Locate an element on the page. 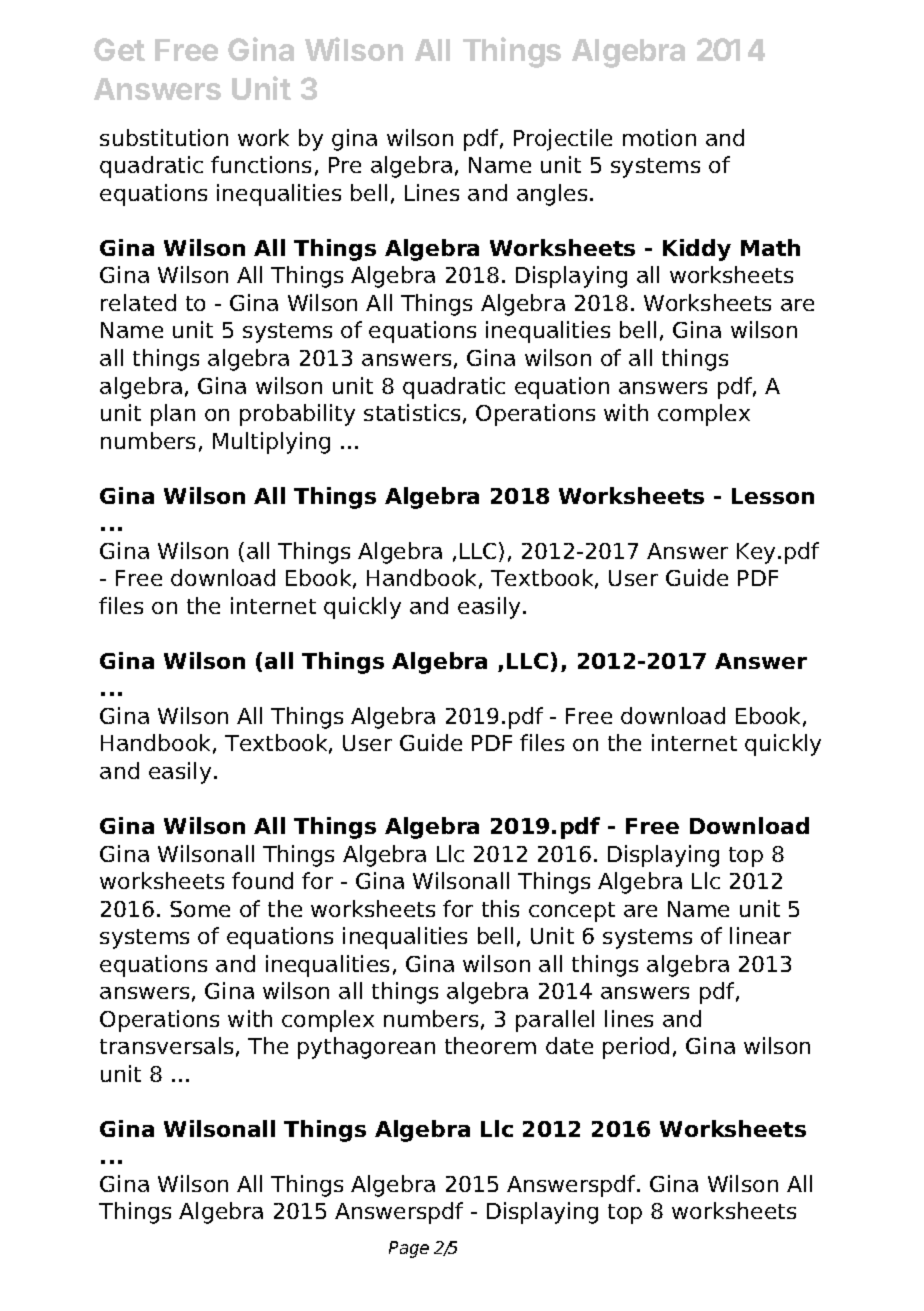 This page has width=924, height=1311. substitution is located at coordinates (164, 137).
